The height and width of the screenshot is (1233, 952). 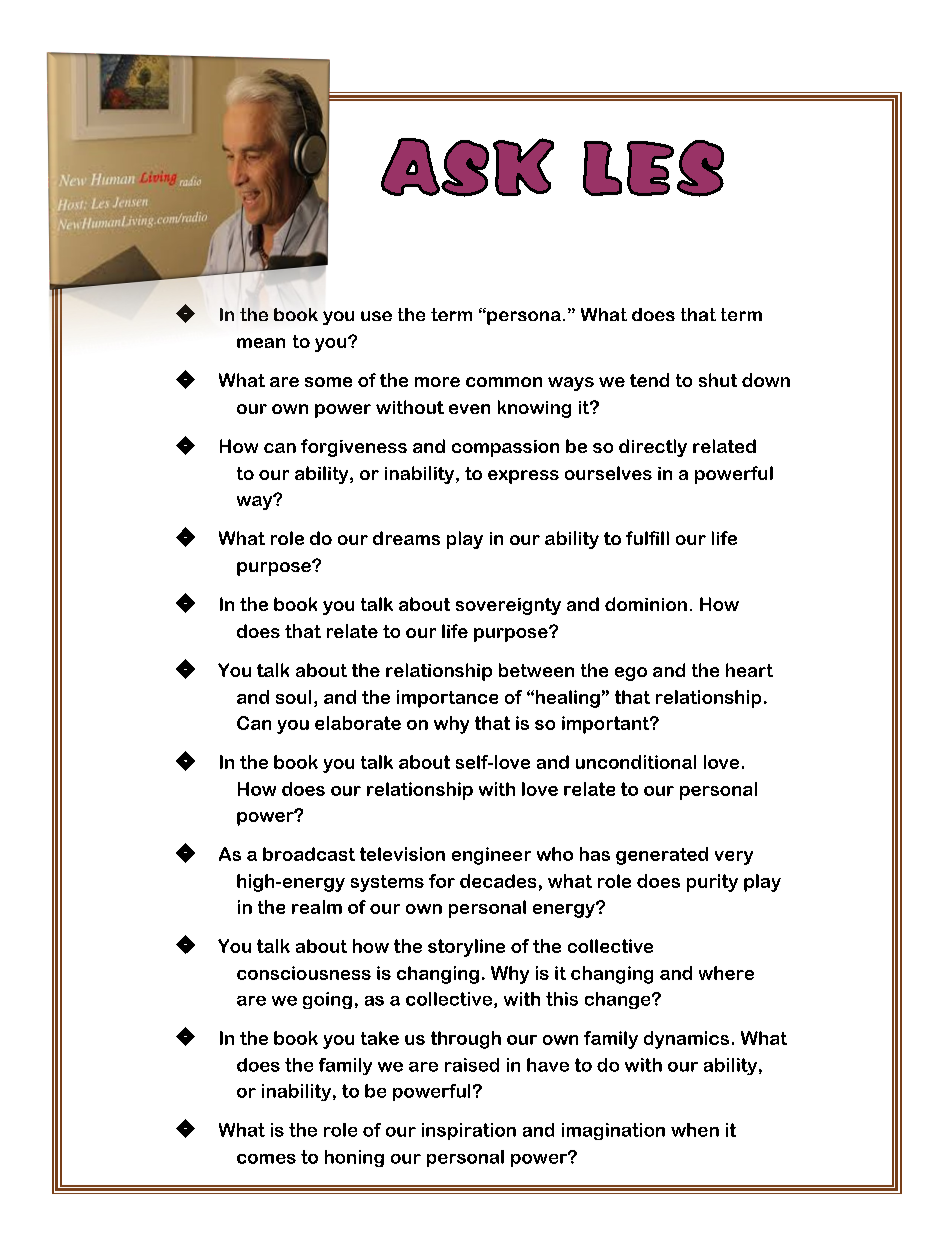 I want to click on shut, so click(x=718, y=380).
